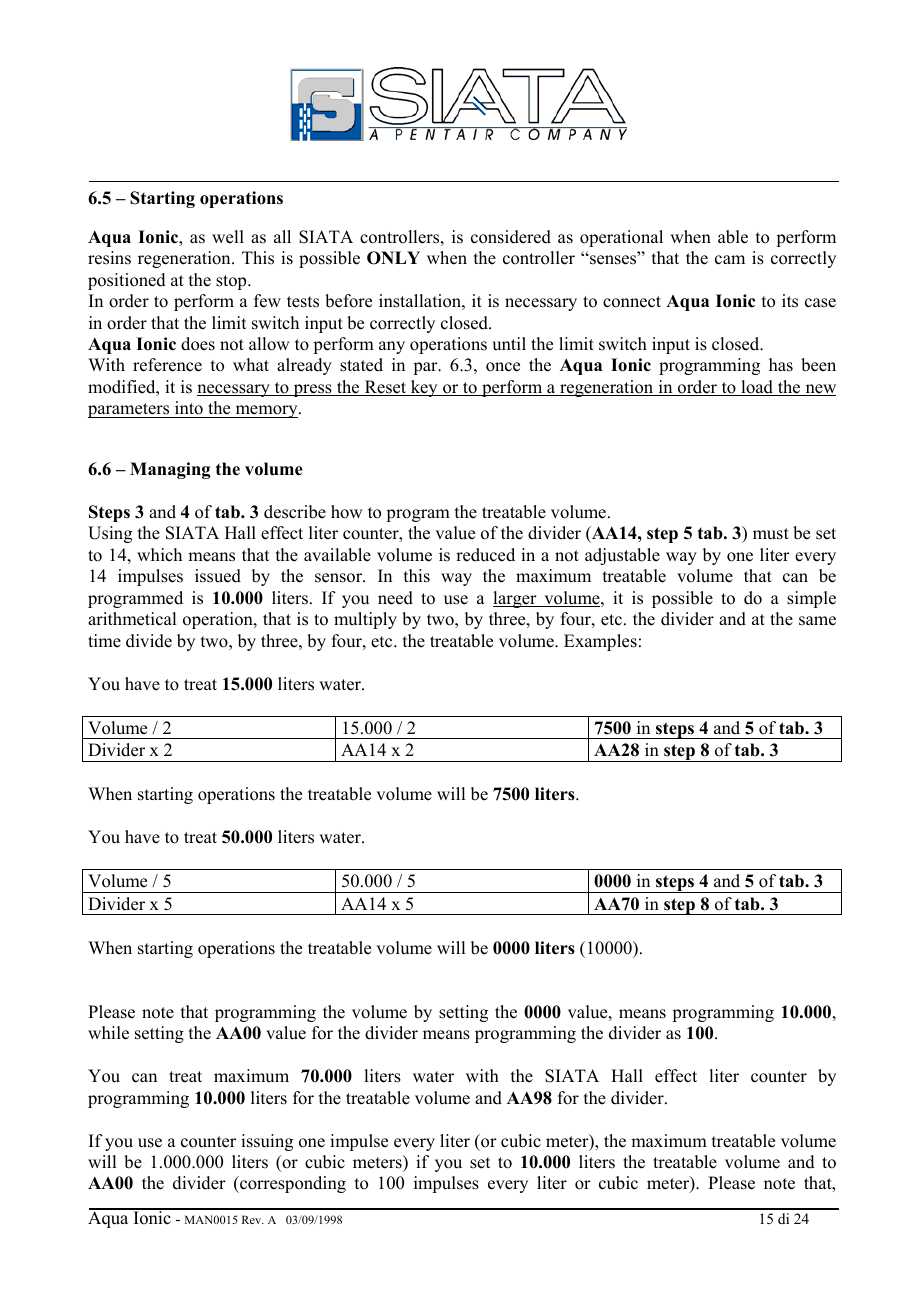 Image resolution: width=924 pixels, height=1308 pixels. I want to click on multiply, so click(365, 620).
